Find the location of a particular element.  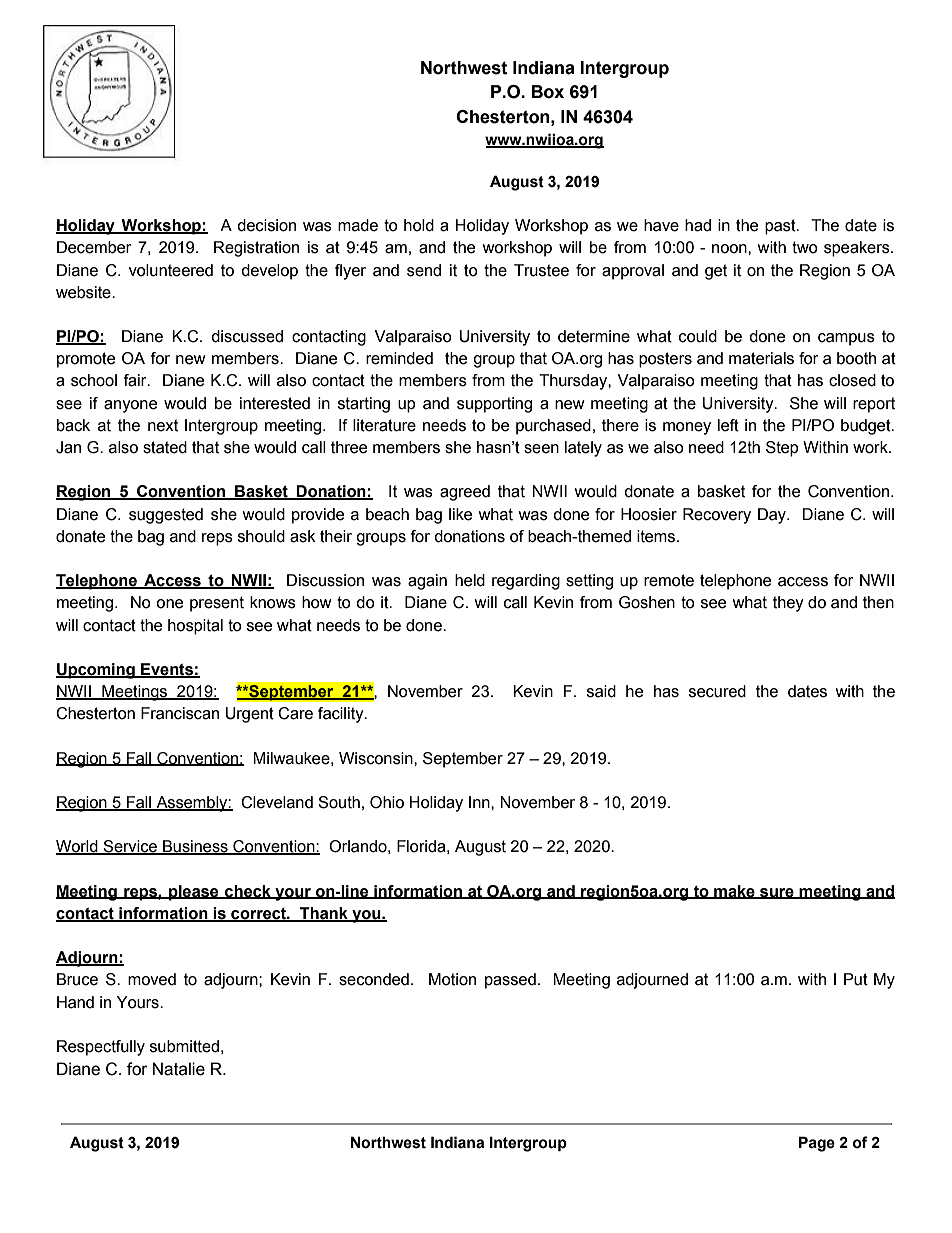

Page is located at coordinates (817, 1144).
